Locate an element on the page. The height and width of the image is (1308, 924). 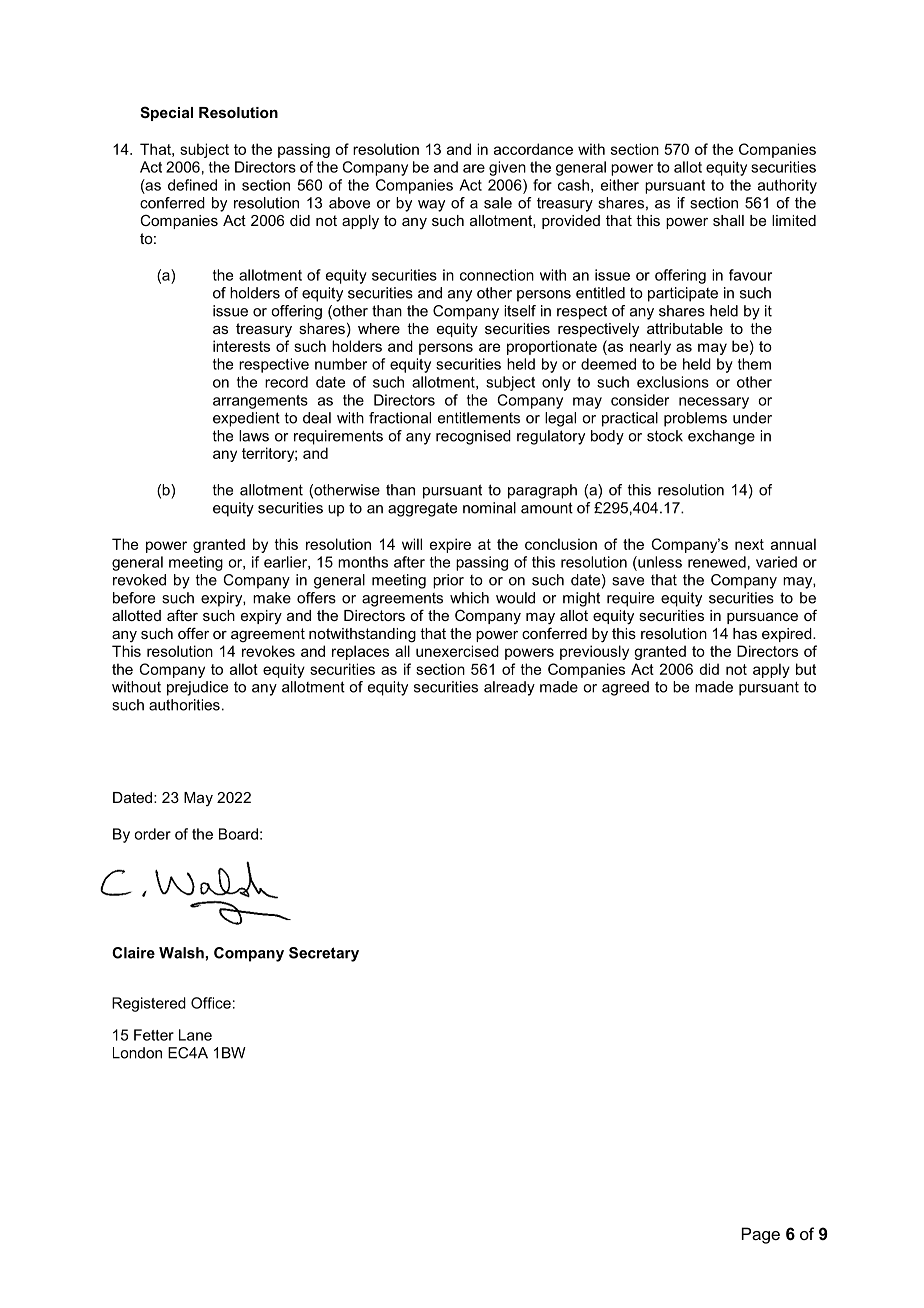
authority is located at coordinates (787, 186).
